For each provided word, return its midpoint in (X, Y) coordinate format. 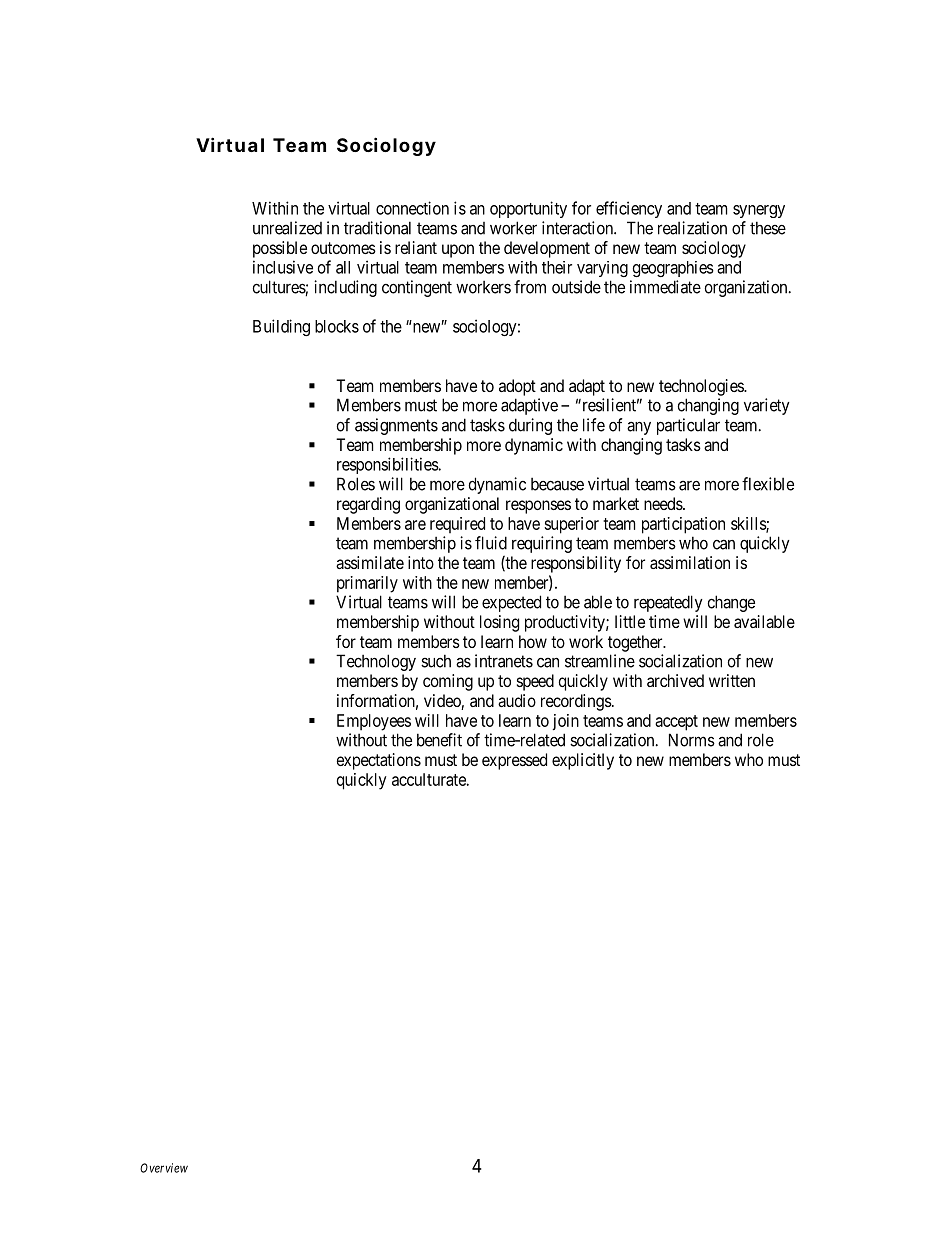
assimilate (370, 562)
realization (692, 228)
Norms (692, 740)
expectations (379, 761)
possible (280, 249)
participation (683, 525)
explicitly (583, 761)
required (457, 525)
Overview (164, 1168)
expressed (514, 761)
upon (458, 251)
